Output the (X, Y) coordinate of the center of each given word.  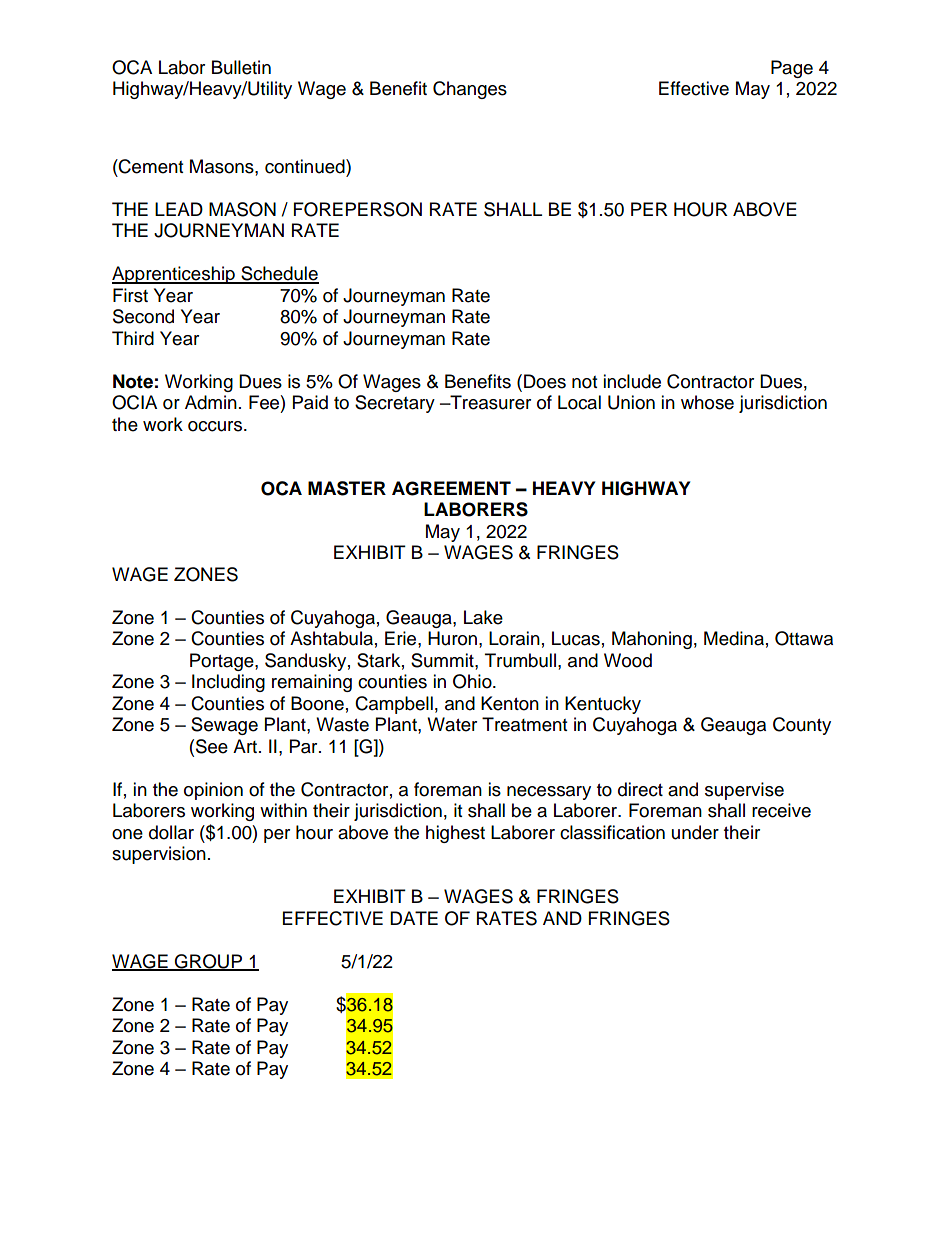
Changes (470, 90)
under (695, 832)
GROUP (208, 962)
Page (792, 69)
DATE (414, 918)
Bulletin (241, 67)
